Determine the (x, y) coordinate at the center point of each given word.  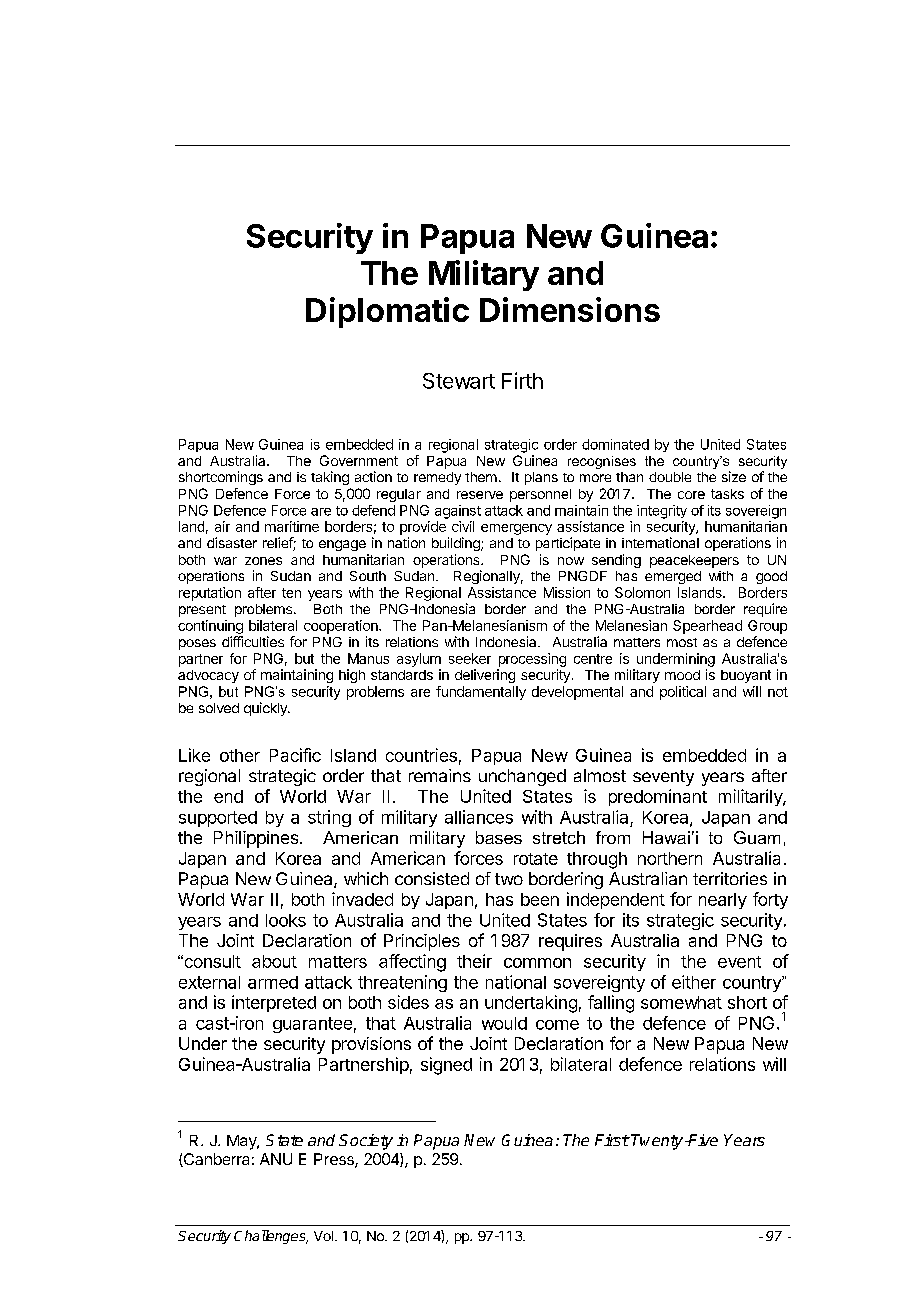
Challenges (271, 1237)
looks (286, 920)
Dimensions (570, 309)
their (474, 961)
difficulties (253, 641)
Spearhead (707, 627)
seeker (470, 658)
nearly (723, 901)
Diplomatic (387, 312)
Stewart (459, 381)
